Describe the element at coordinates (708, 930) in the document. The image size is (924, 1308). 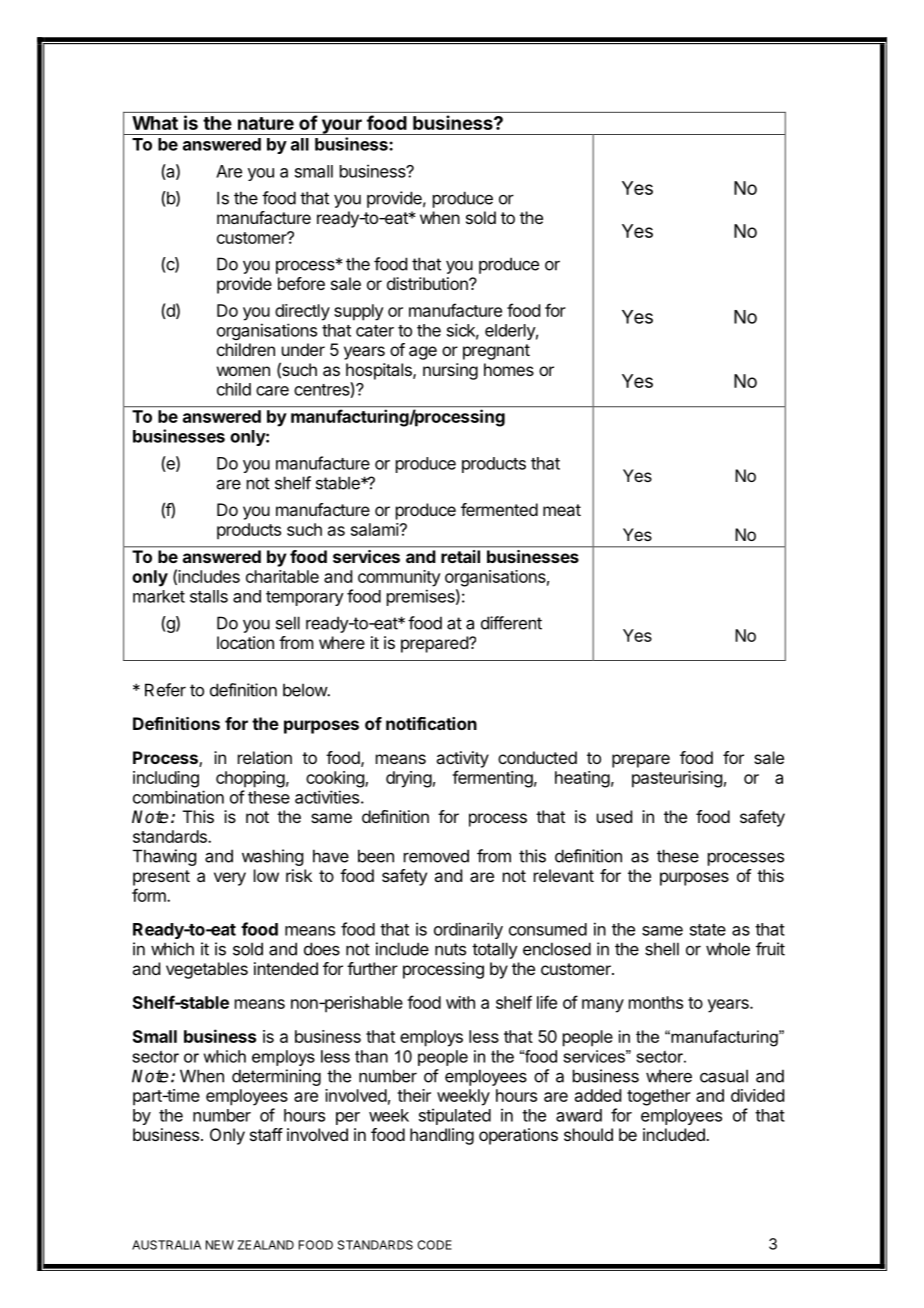
I see `state` at that location.
